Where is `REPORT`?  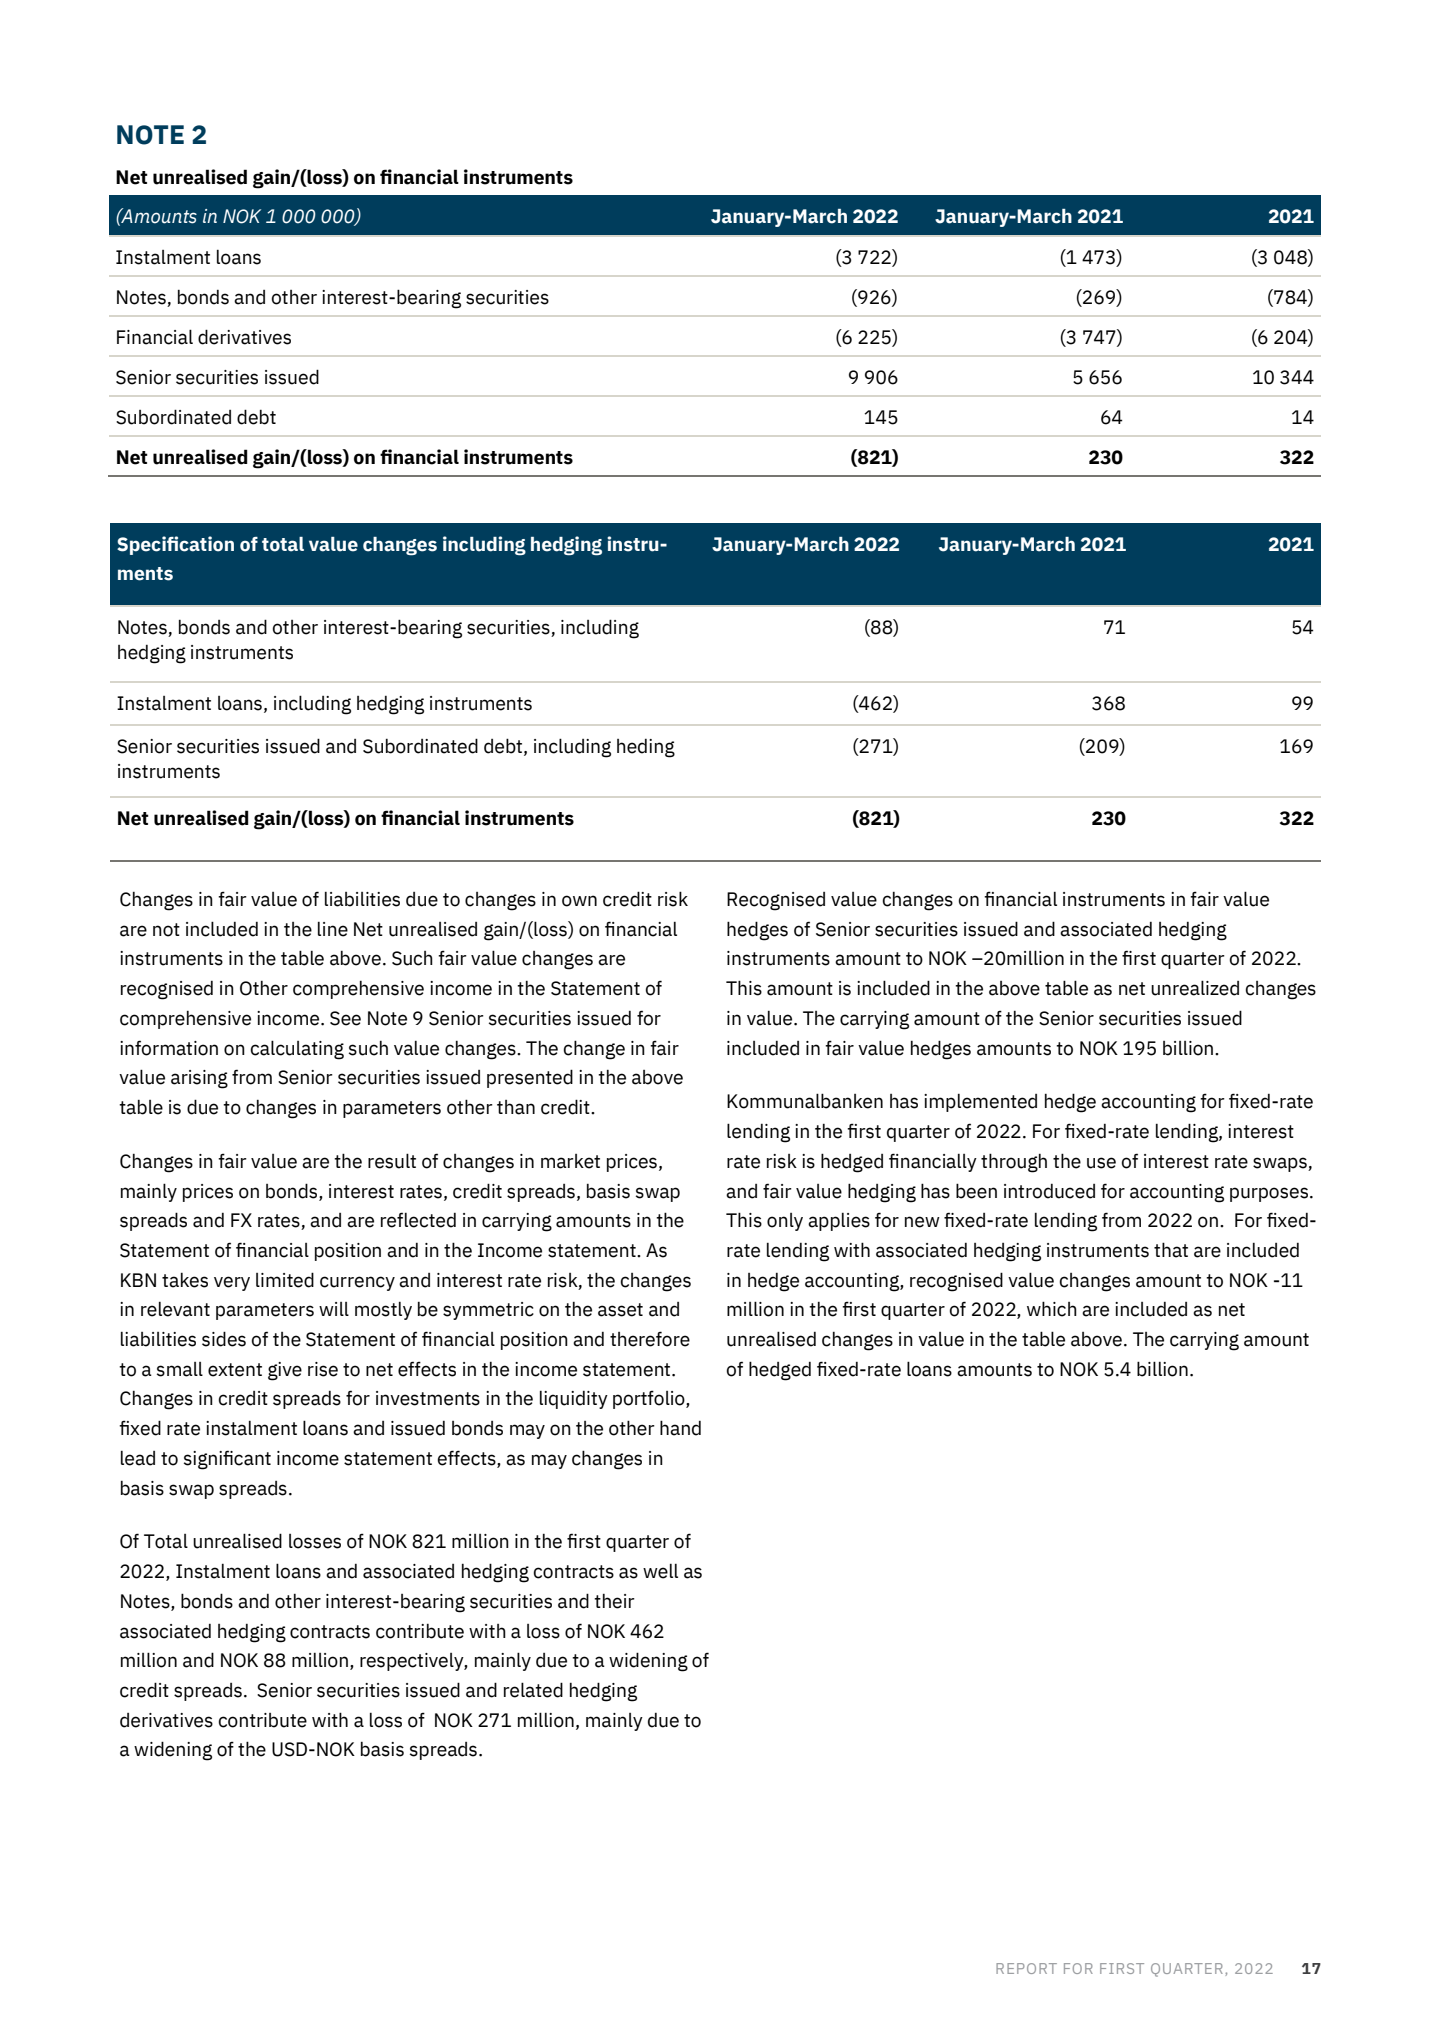
REPORT is located at coordinates (1026, 1968).
